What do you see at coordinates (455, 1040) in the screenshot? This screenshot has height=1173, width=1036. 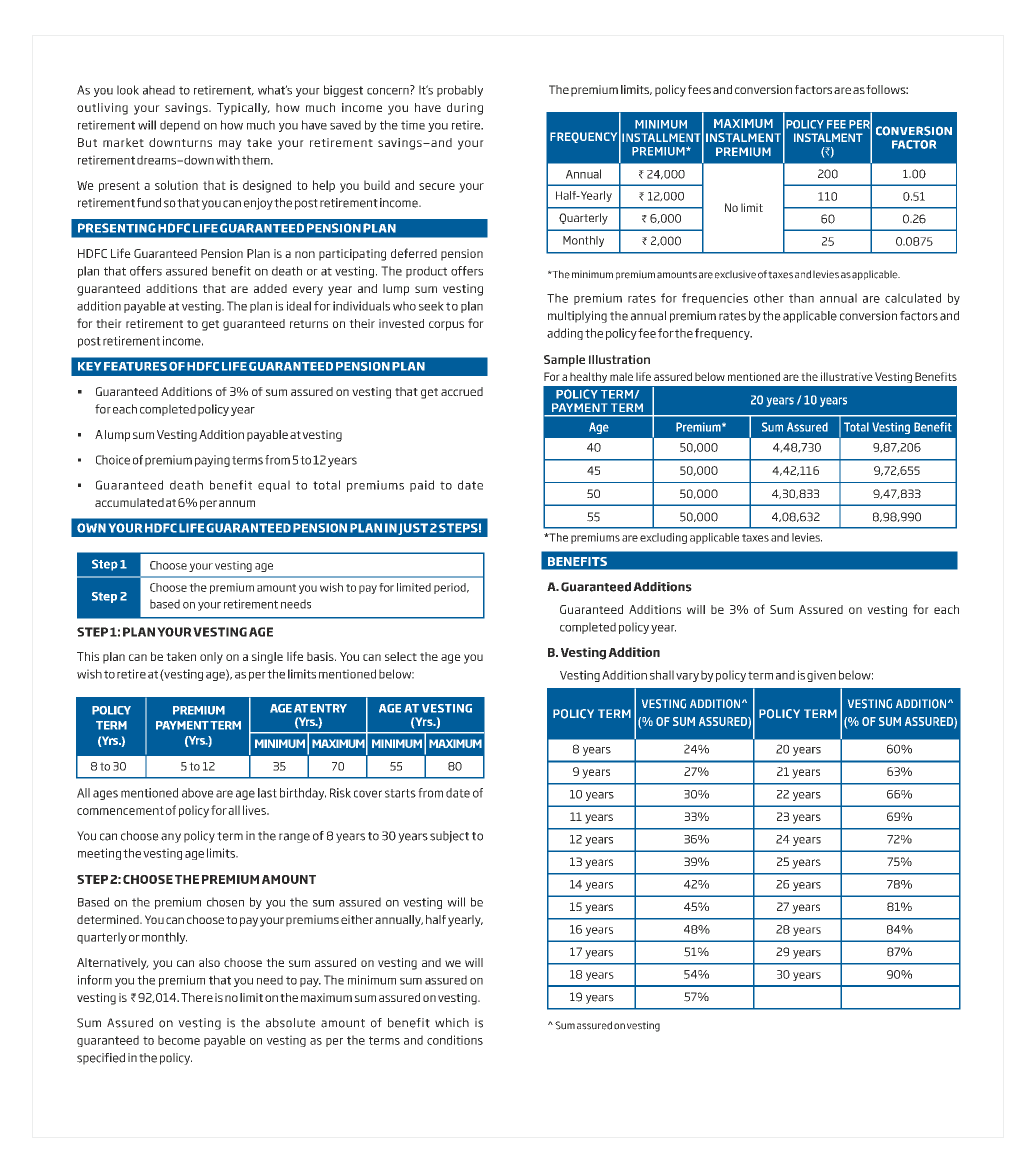 I see `conditions` at bounding box center [455, 1040].
